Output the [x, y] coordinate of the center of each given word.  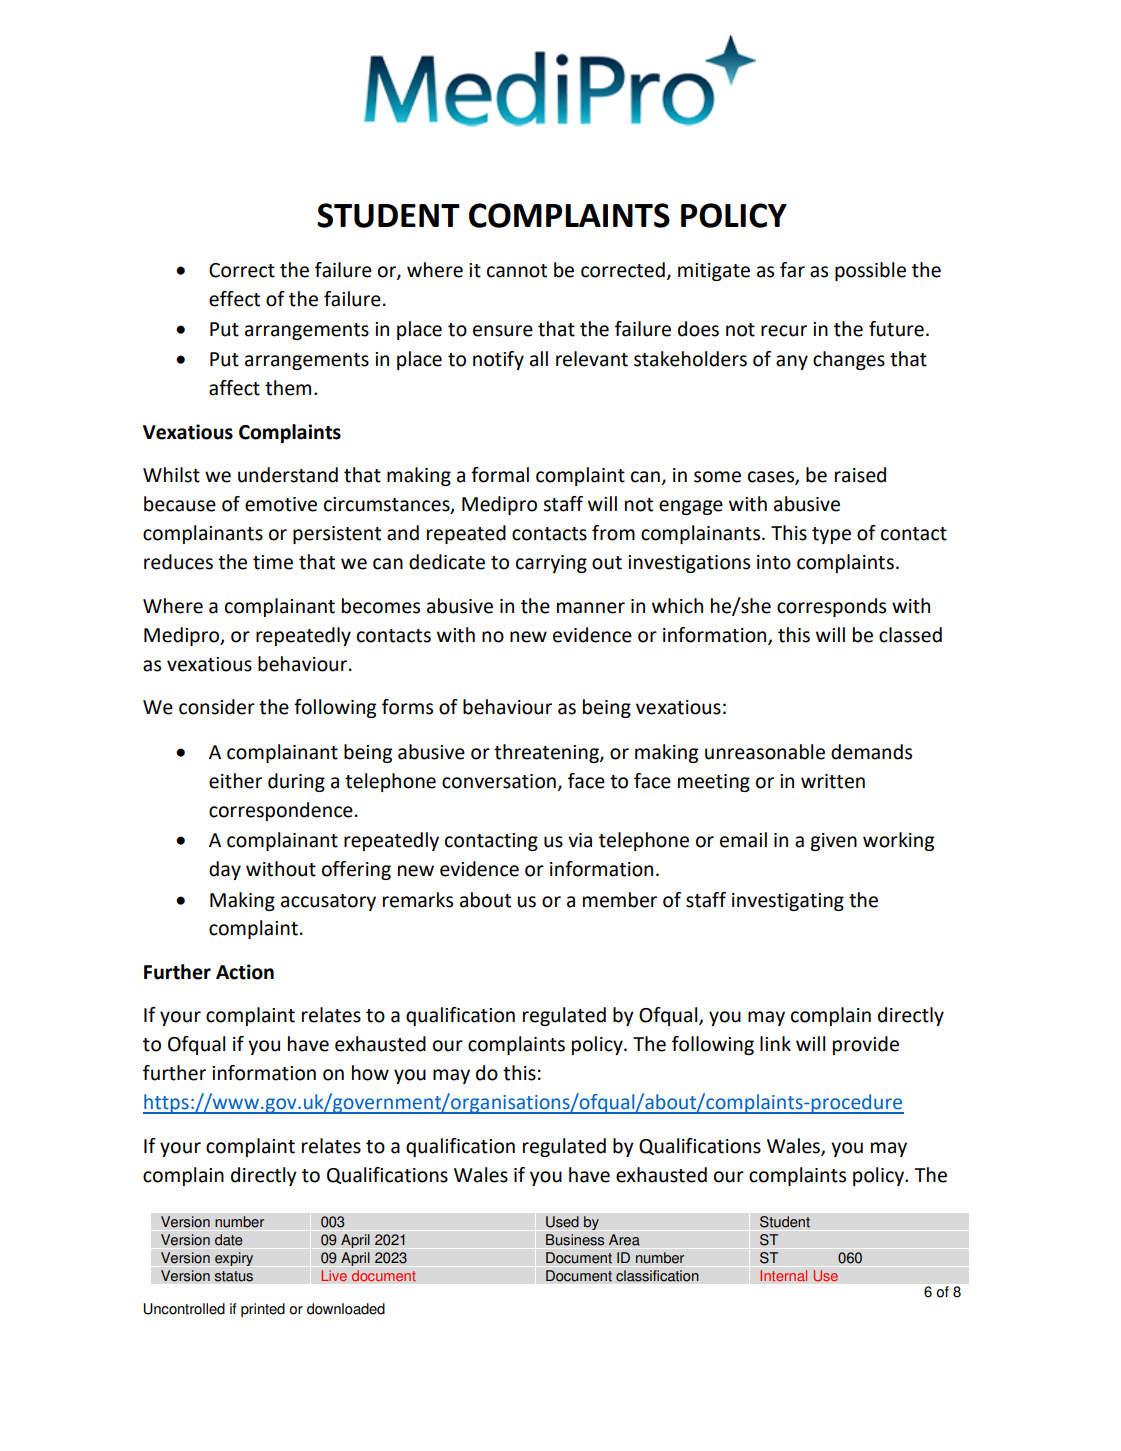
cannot [517, 271]
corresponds [831, 607]
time [273, 562]
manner [591, 608]
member [620, 900]
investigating [788, 902]
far [792, 270]
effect [234, 299]
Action [245, 972]
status [233, 1276]
